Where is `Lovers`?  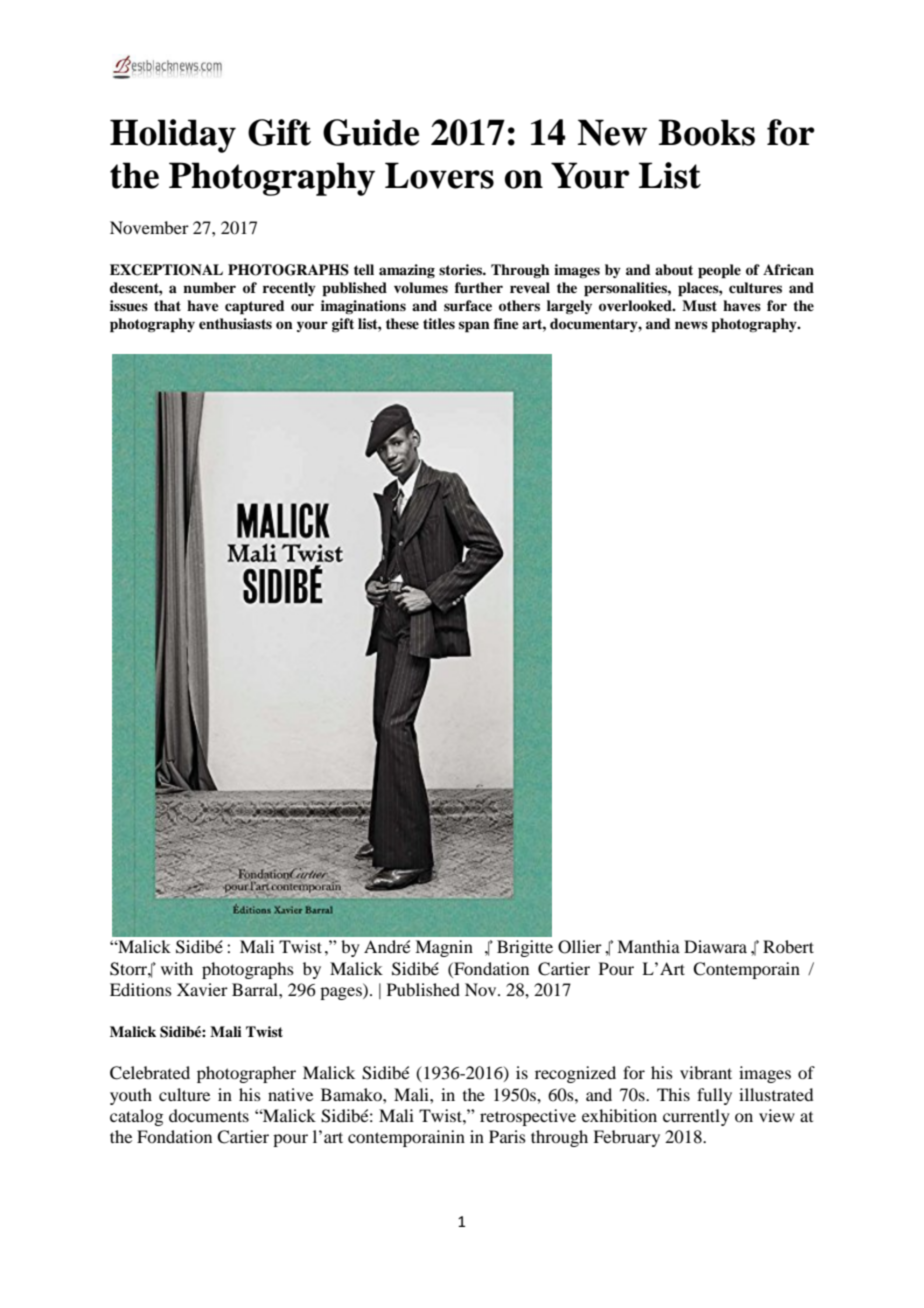 Lovers is located at coordinates (439, 175).
